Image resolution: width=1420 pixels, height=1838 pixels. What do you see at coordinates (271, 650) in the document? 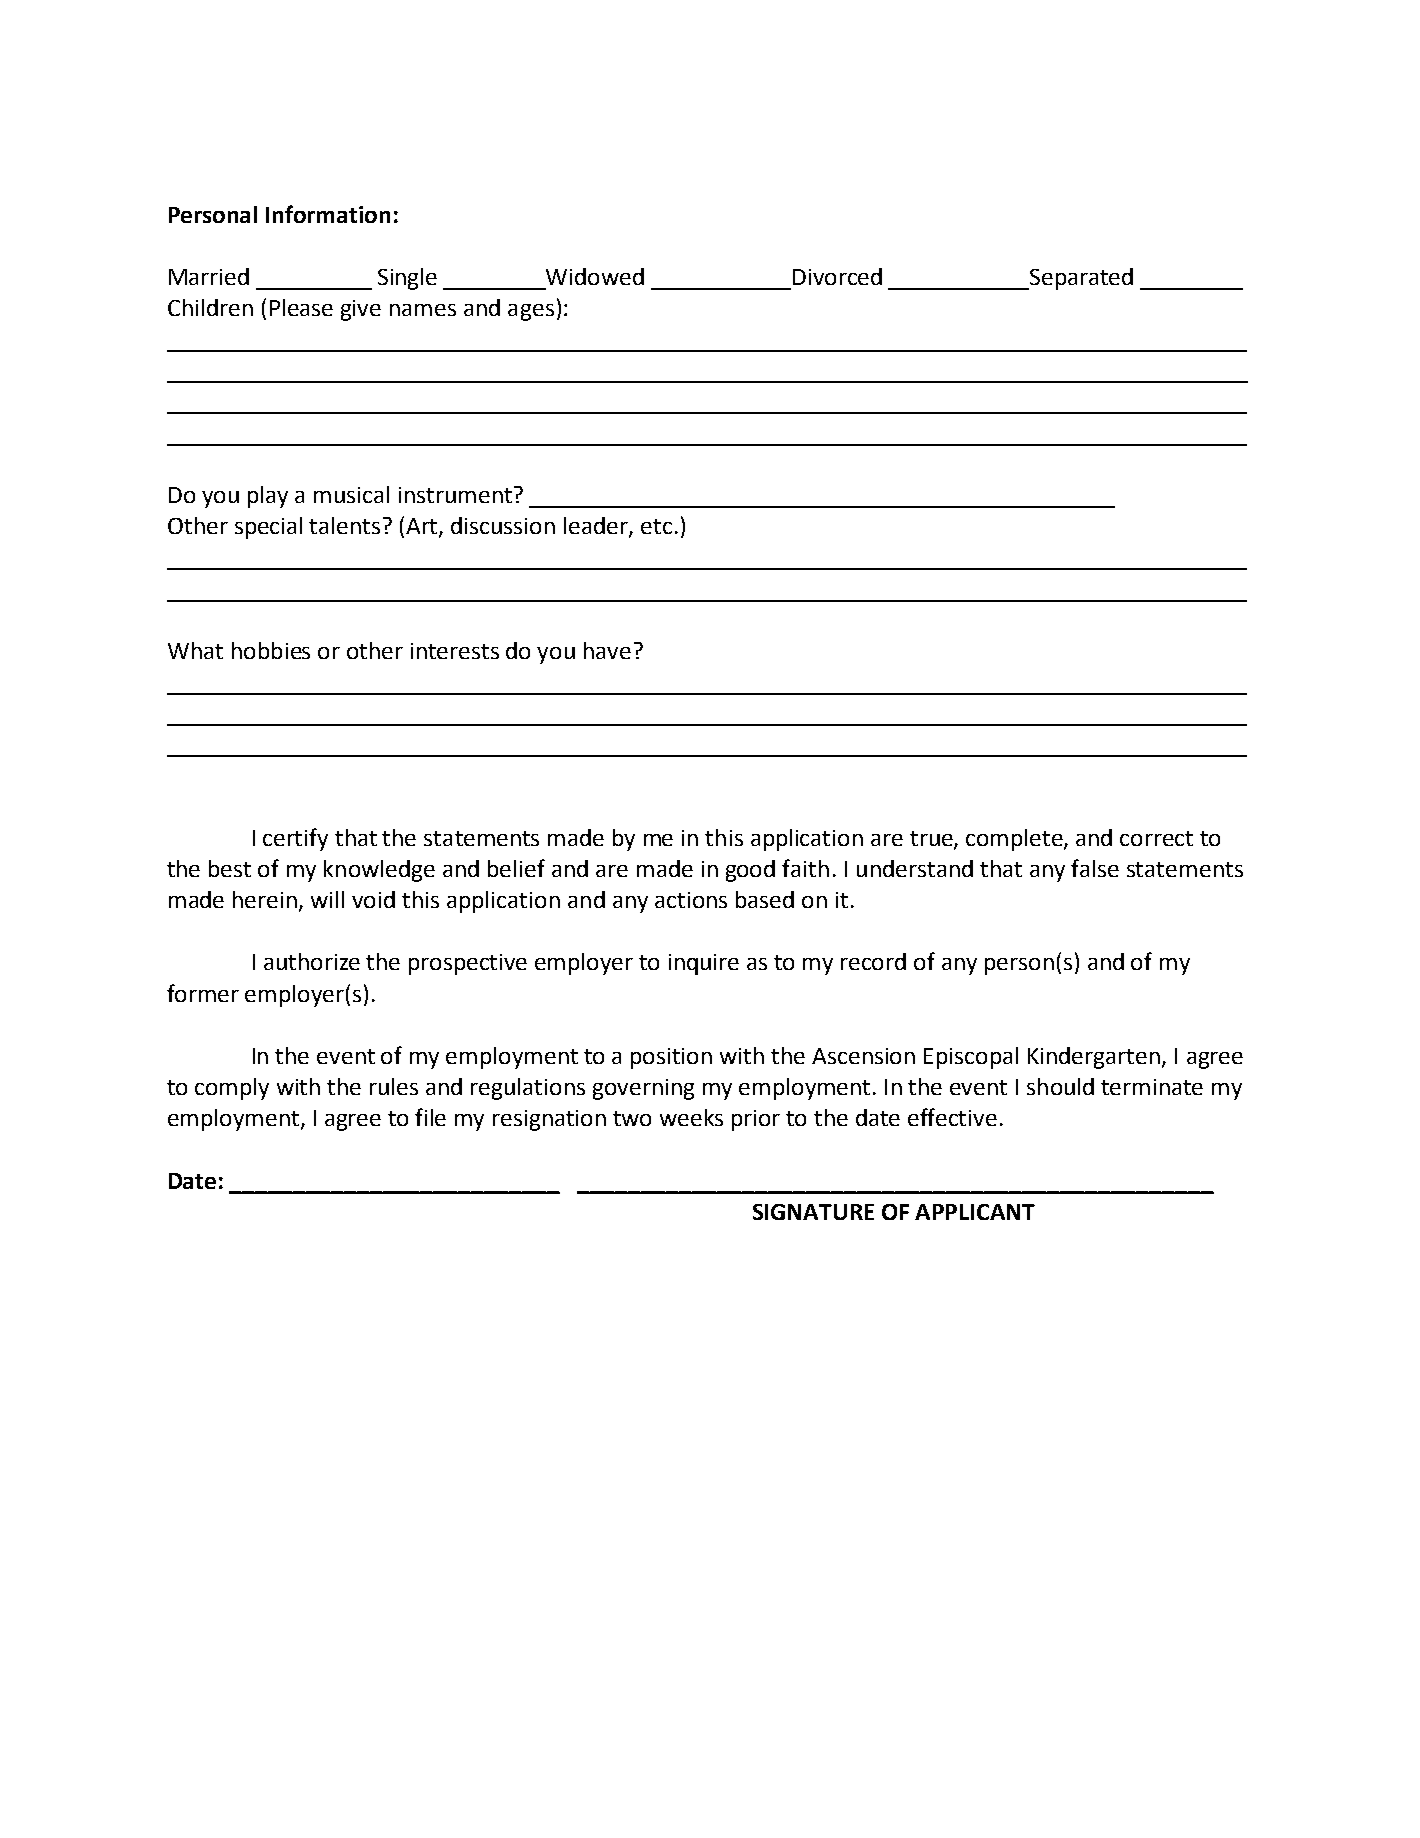
I see `hobbies` at bounding box center [271, 650].
